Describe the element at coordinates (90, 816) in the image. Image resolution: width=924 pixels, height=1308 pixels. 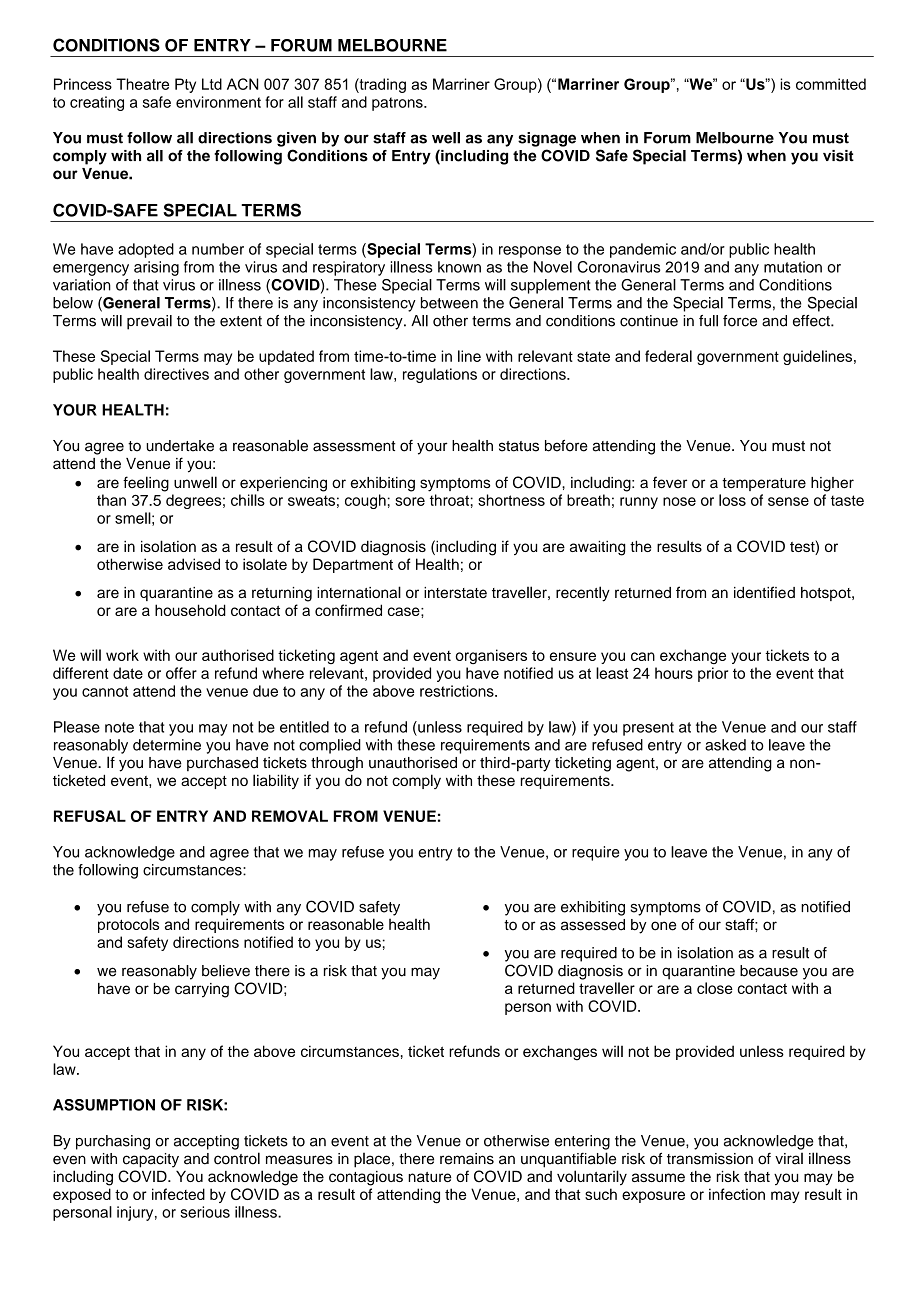
I see `REFUSAL` at that location.
